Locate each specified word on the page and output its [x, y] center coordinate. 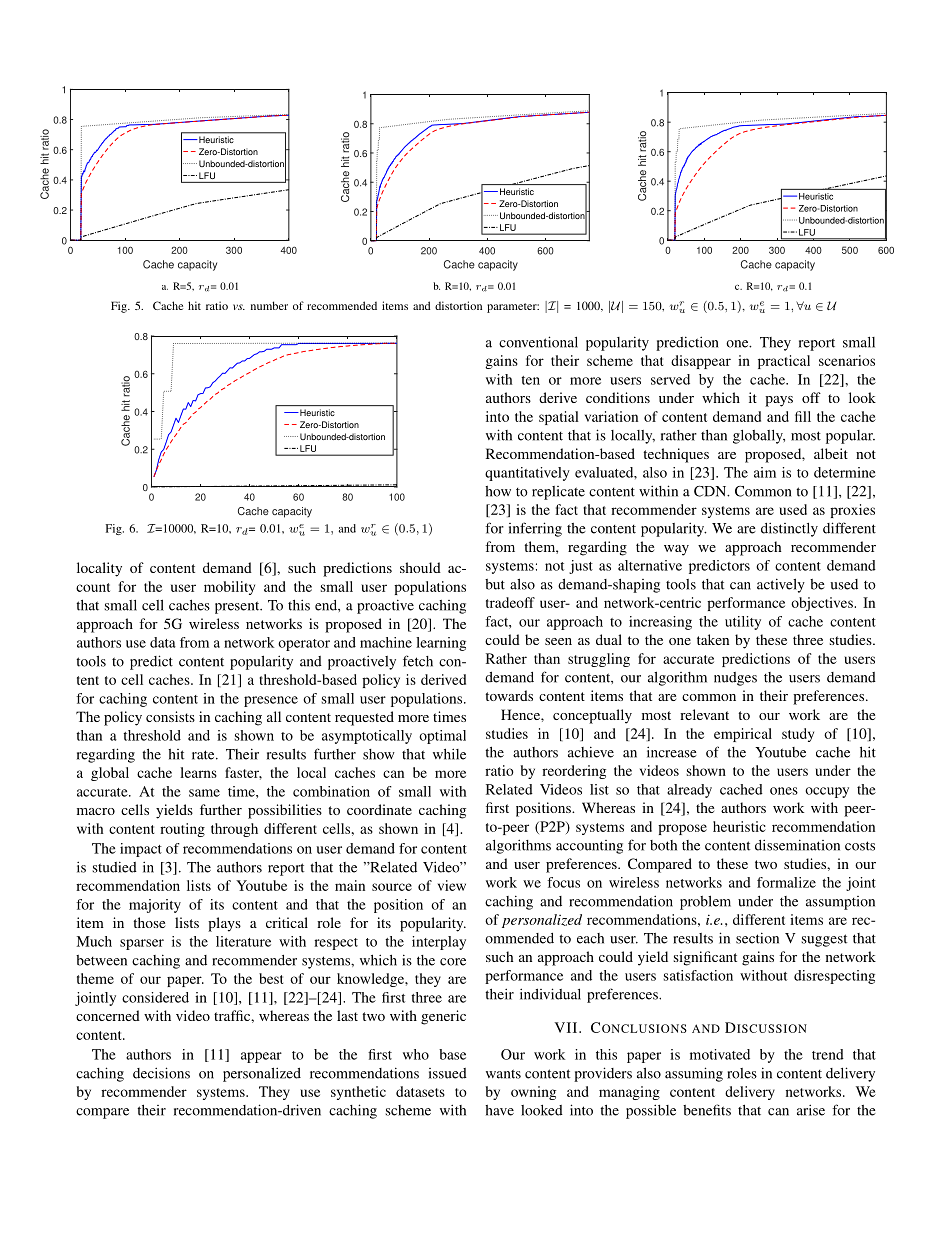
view [452, 885]
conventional [538, 342]
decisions [161, 1073]
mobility [229, 588]
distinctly [789, 529]
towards [509, 695]
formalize [786, 882]
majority [155, 906]
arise [811, 1110]
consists [170, 716]
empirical [743, 735]
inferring [535, 529]
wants [503, 1074]
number [269, 305]
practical [784, 362]
